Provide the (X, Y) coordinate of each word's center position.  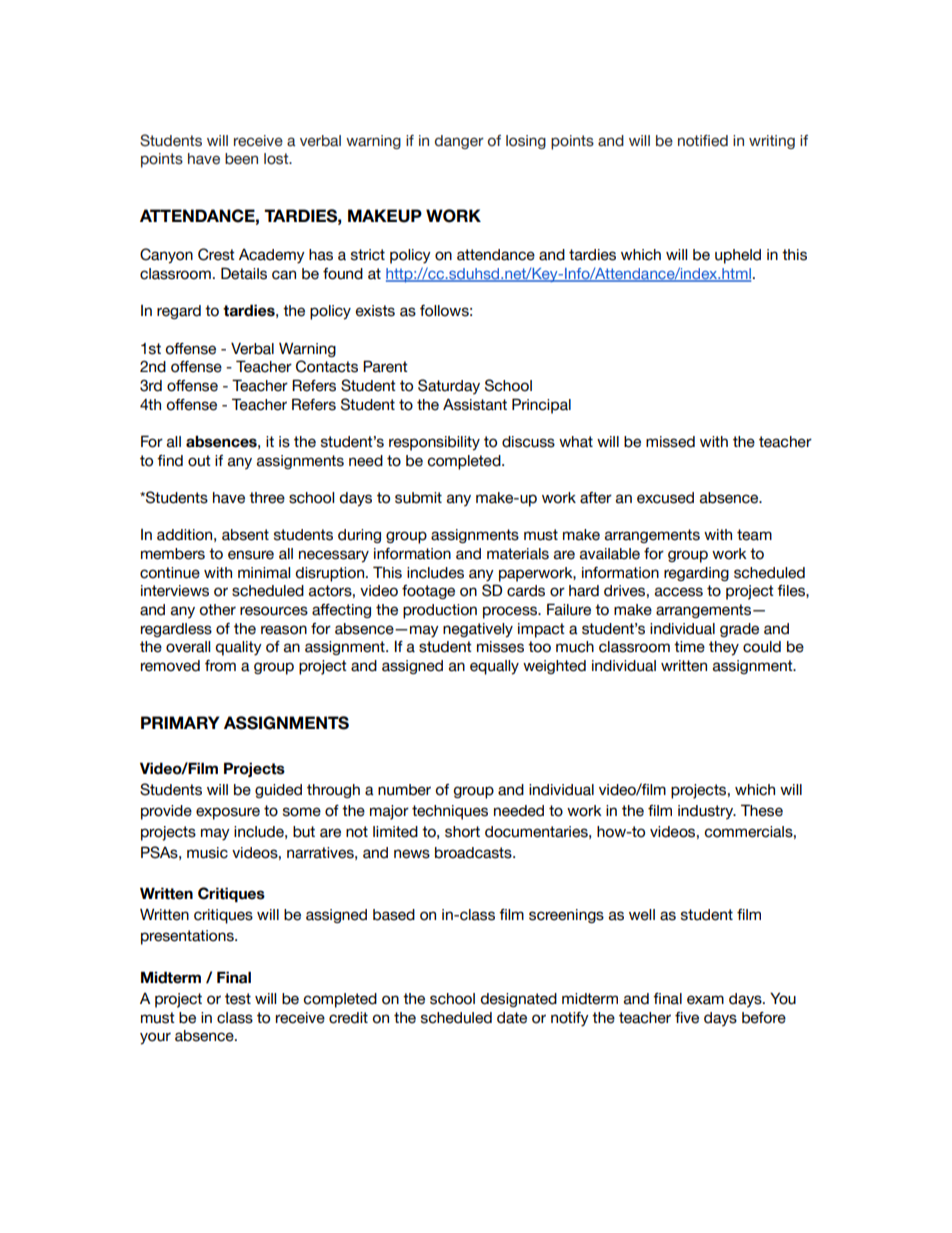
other (218, 610)
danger (459, 142)
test (238, 999)
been (241, 159)
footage (428, 592)
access (679, 592)
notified (703, 141)
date (512, 1018)
